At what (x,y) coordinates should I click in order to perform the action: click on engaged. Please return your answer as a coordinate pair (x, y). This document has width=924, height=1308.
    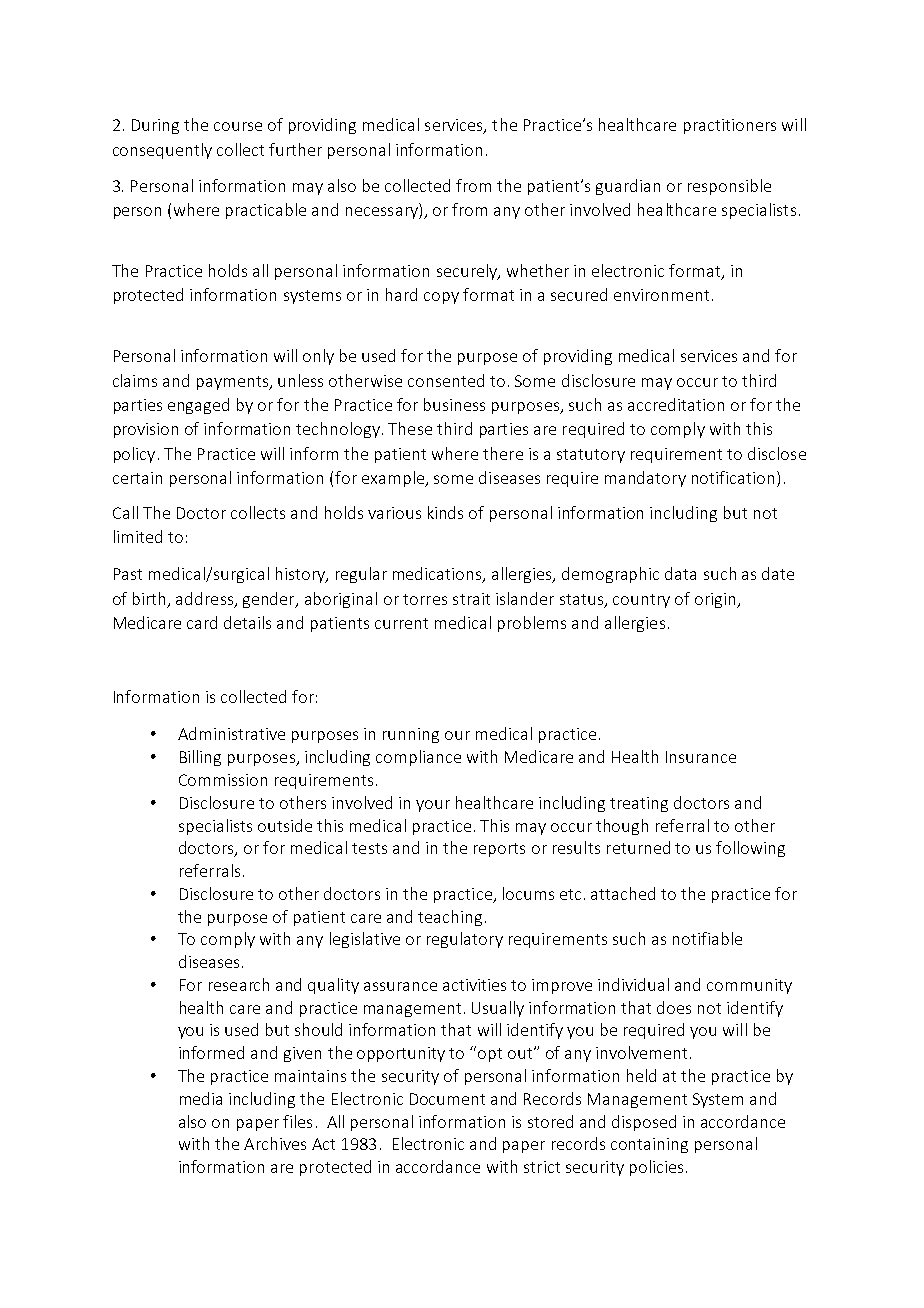
    Looking at the image, I should click on (198, 406).
